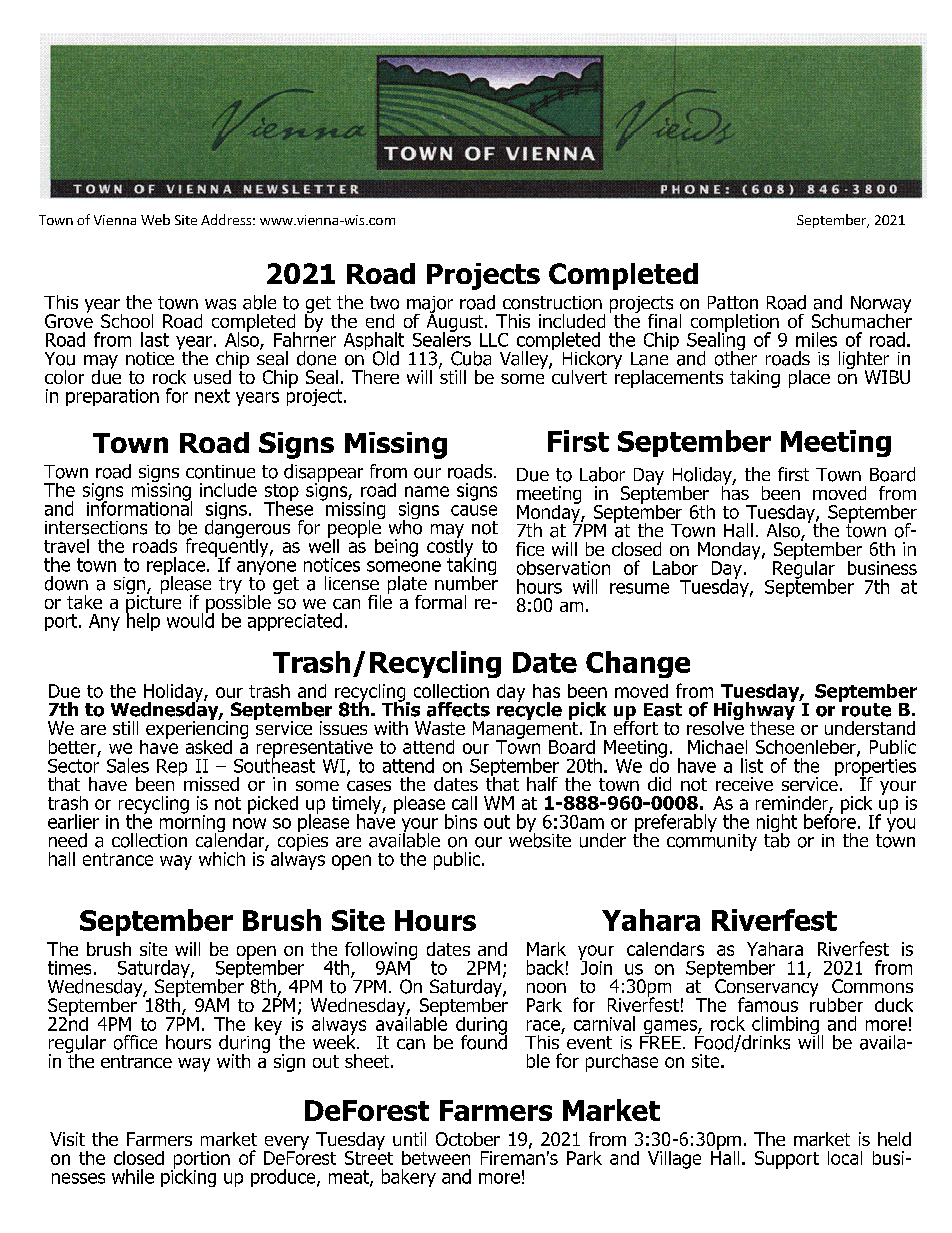 Image resolution: width=952 pixels, height=1233 pixels. Describe the element at coordinates (155, 339) in the page. I see `last` at that location.
